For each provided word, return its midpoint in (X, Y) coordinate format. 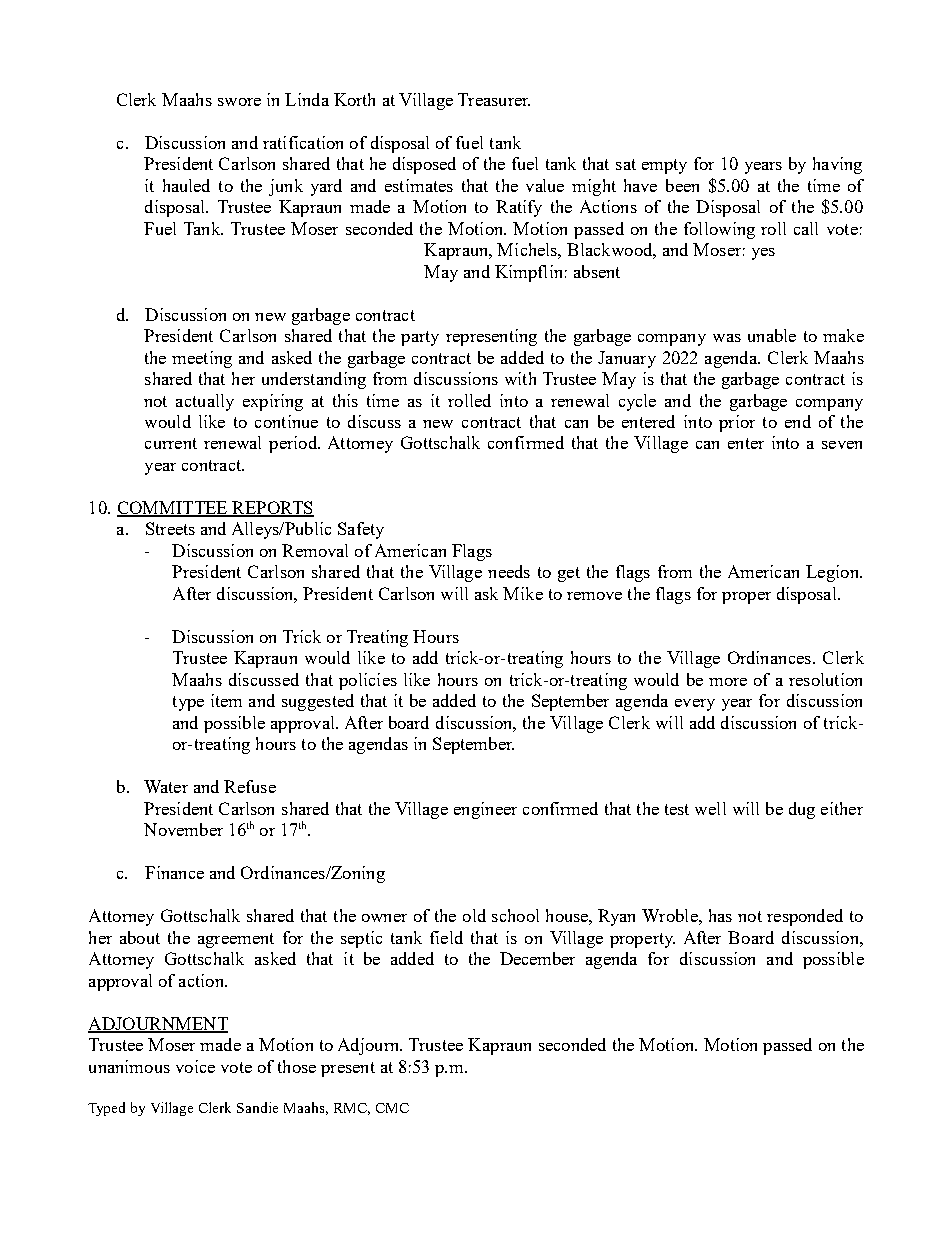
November (183, 829)
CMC (392, 1108)
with (520, 378)
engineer (485, 810)
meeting (202, 359)
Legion (833, 573)
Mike (523, 593)
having (837, 165)
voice (195, 1066)
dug (802, 810)
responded (805, 917)
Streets (170, 528)
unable (772, 335)
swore (239, 102)
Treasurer (494, 99)
